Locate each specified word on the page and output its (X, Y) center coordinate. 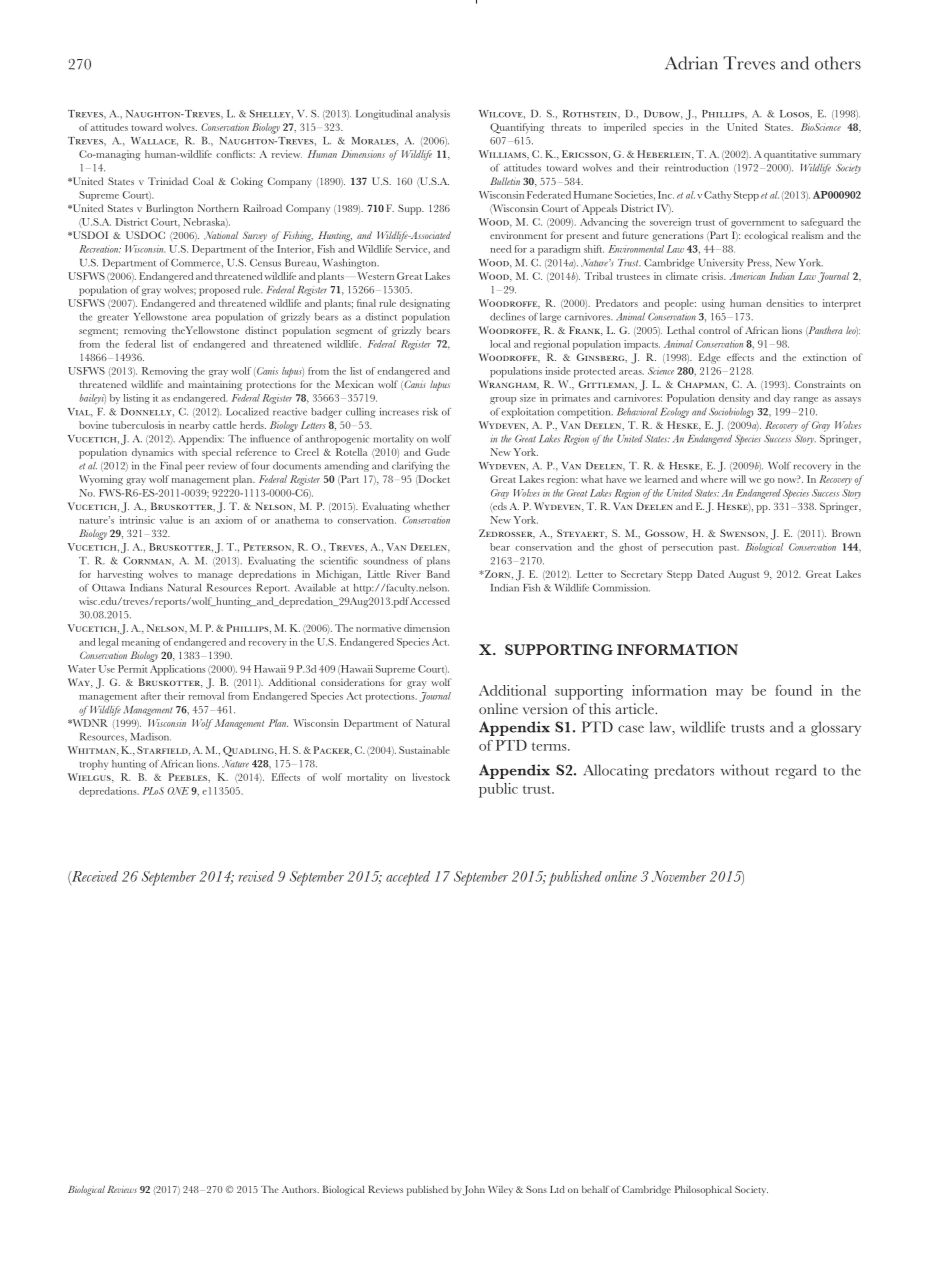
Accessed (430, 601)
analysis (433, 115)
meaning (141, 643)
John (474, 1191)
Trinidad (168, 181)
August (744, 575)
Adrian (691, 63)
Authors (300, 1189)
